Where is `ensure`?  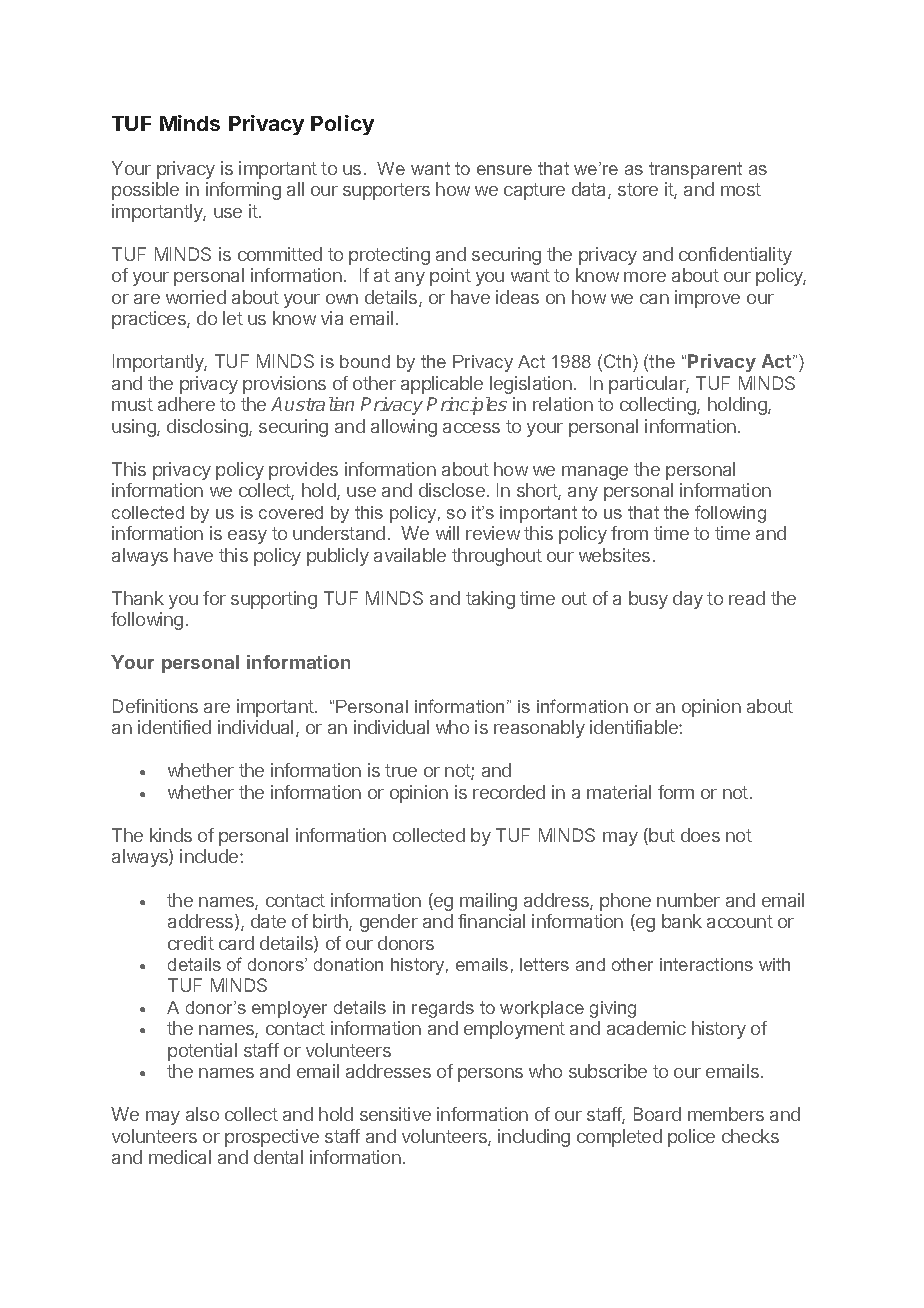
ensure is located at coordinates (504, 170).
